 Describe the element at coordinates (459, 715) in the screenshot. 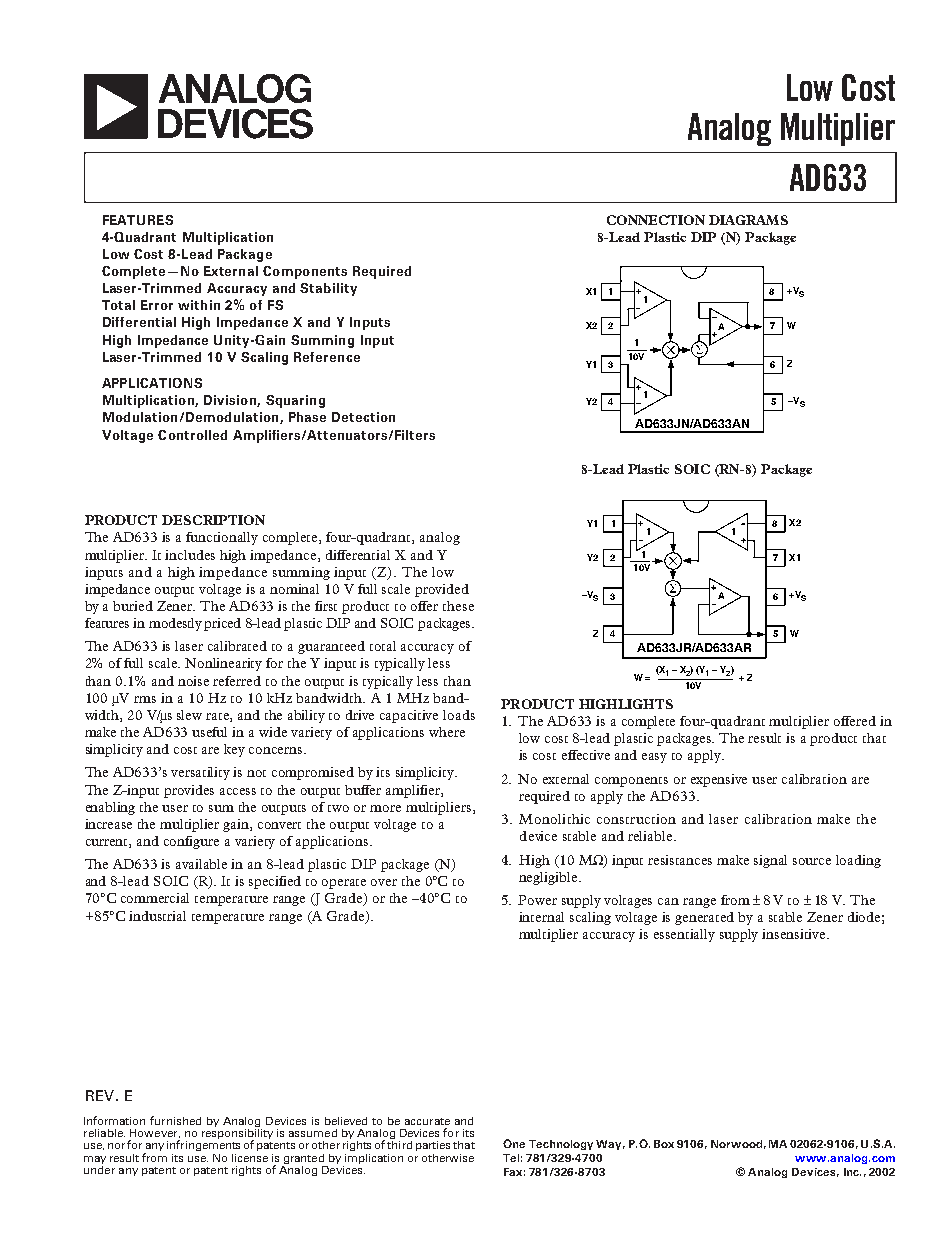

I see `loads` at that location.
